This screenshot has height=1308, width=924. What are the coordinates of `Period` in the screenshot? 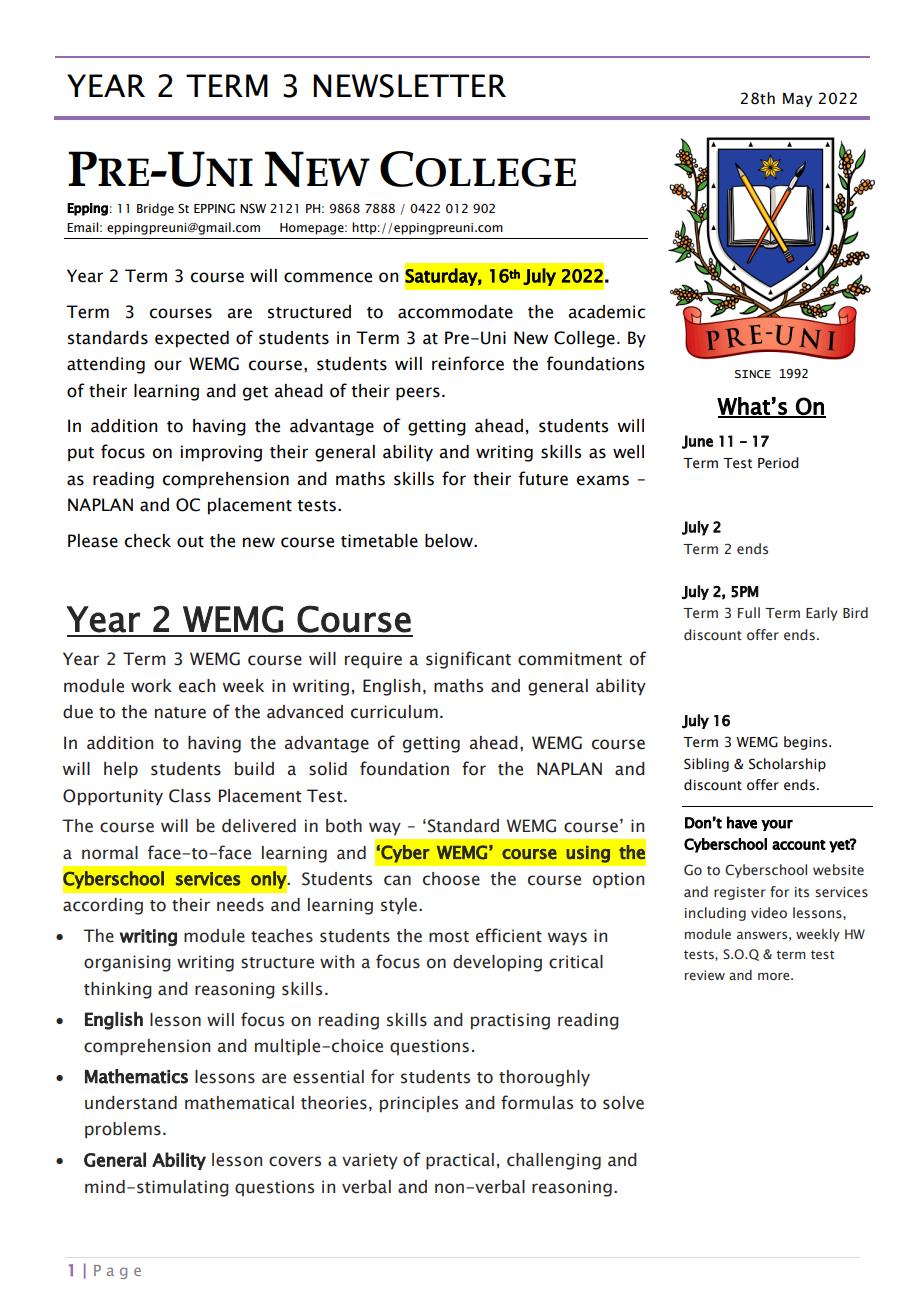 It's located at (778, 463).
